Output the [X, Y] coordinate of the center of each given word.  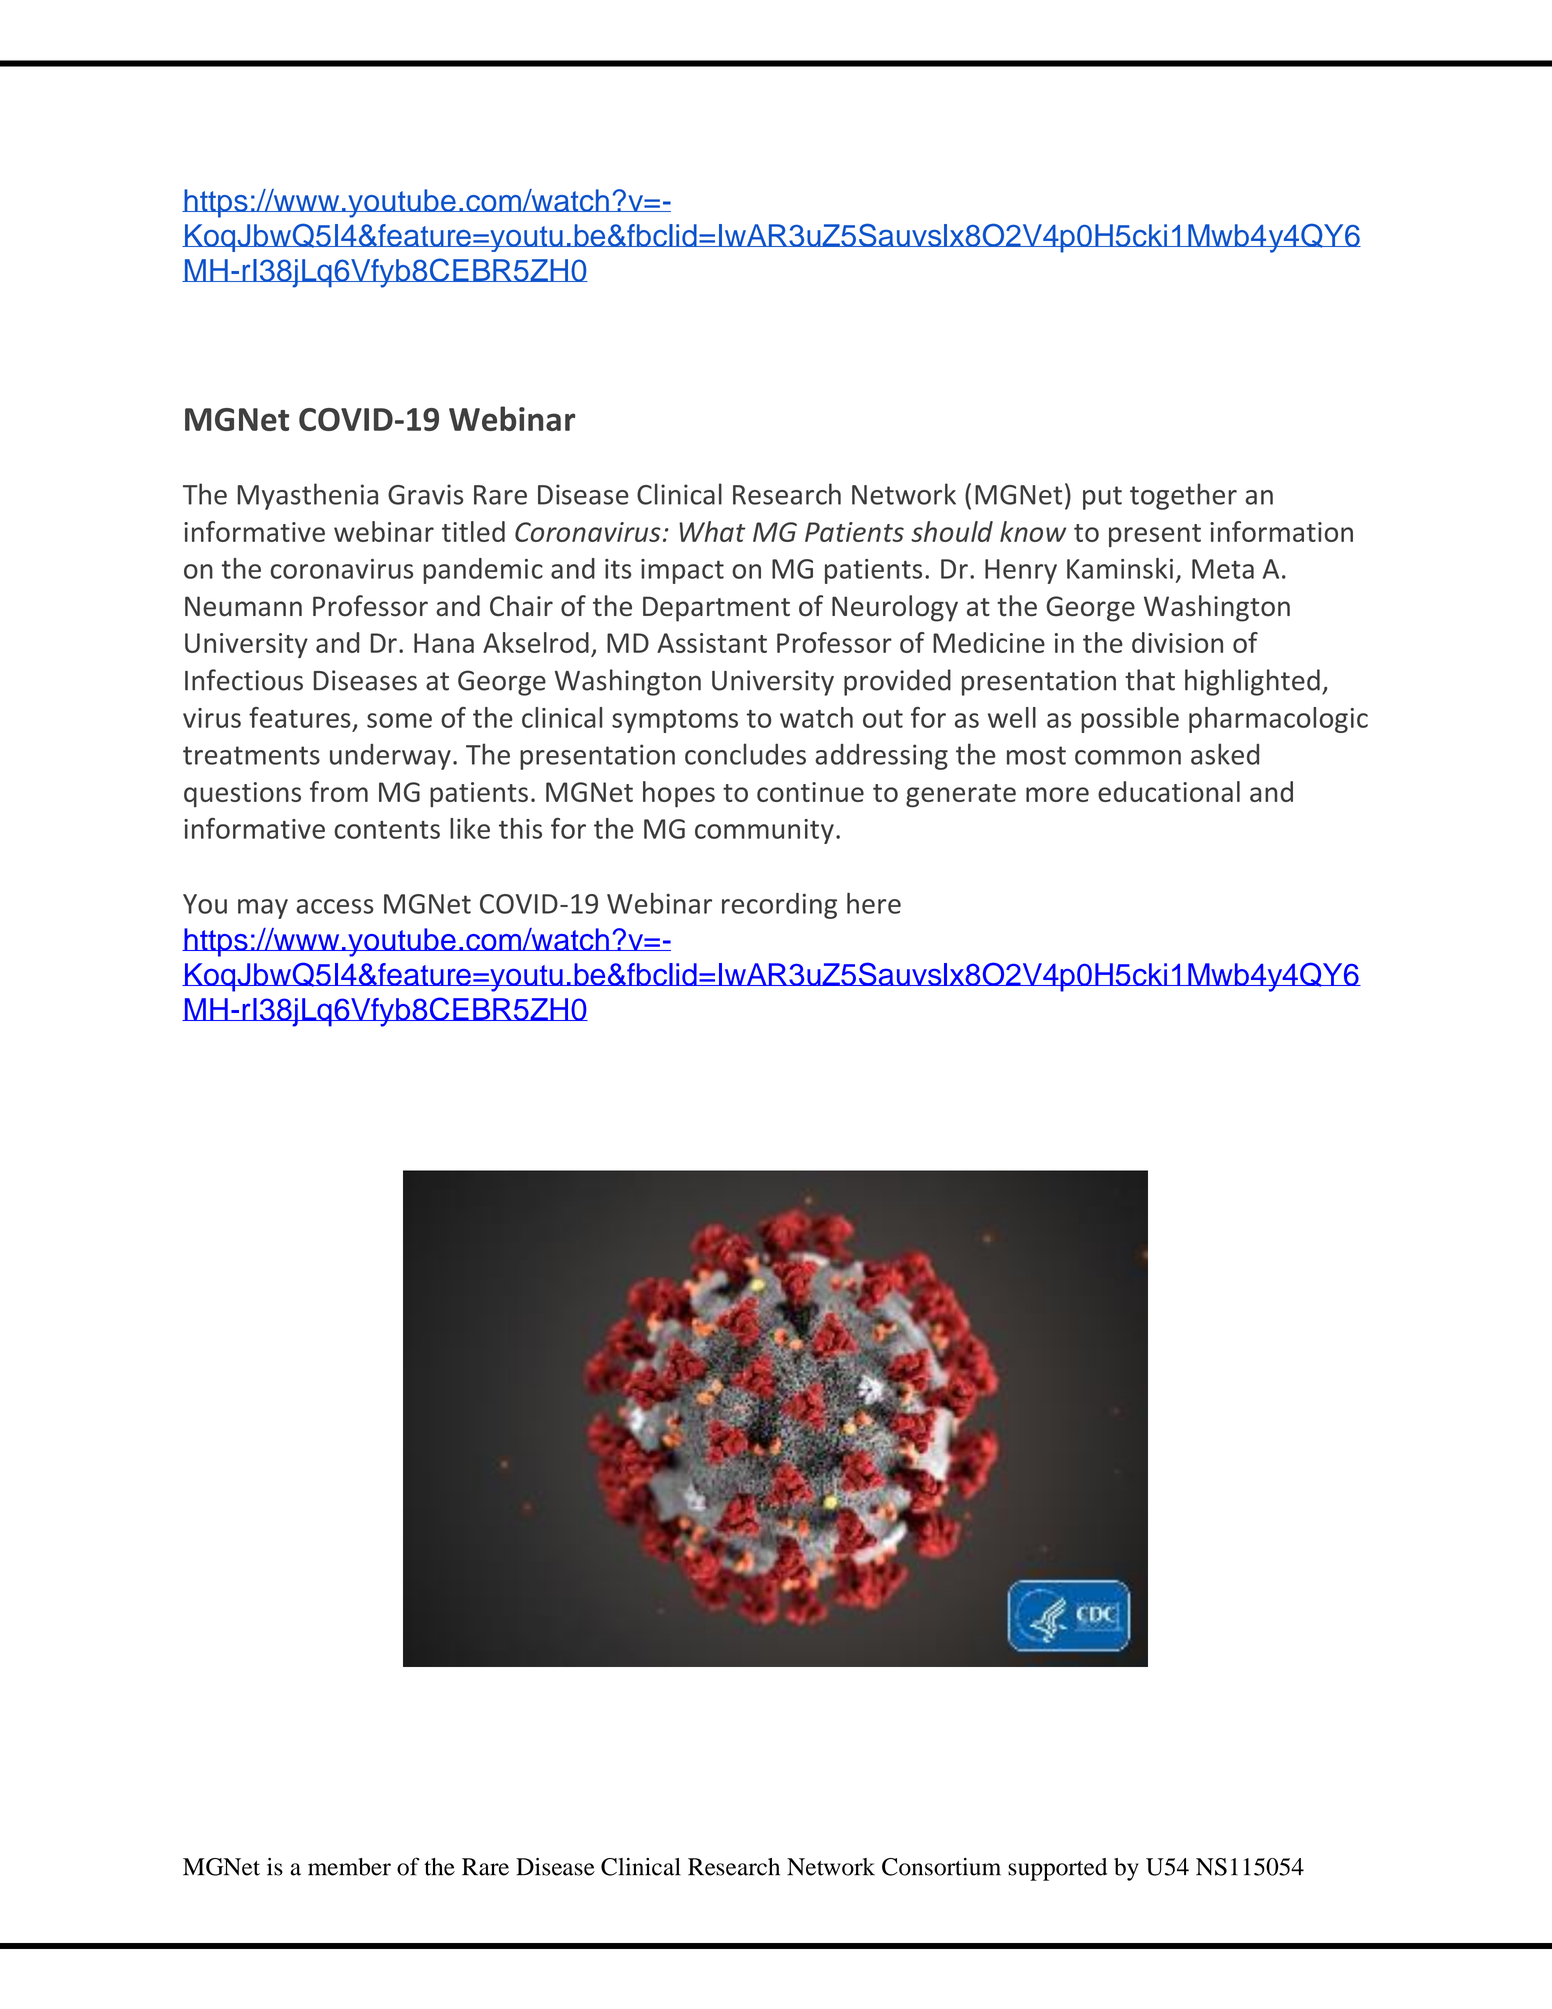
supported [1057, 1869]
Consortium [941, 1867]
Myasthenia [308, 496]
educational [1169, 791]
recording [779, 906]
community [764, 831]
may [263, 909]
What [712, 531]
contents [387, 830]
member [349, 1867]
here [874, 903]
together [1183, 496]
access [335, 906]
